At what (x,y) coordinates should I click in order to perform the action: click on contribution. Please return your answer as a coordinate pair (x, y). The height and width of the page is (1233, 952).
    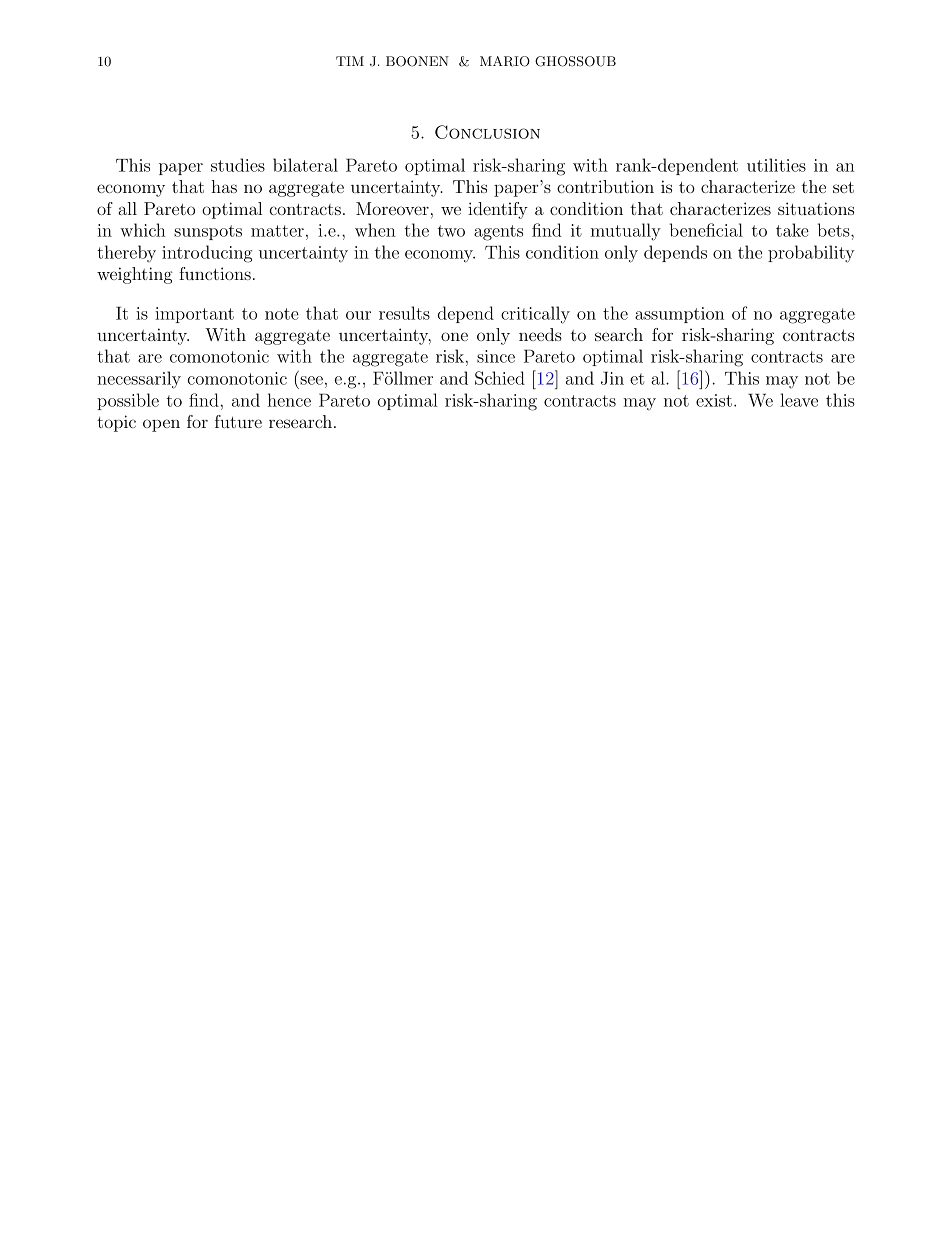
    Looking at the image, I should click on (605, 186).
